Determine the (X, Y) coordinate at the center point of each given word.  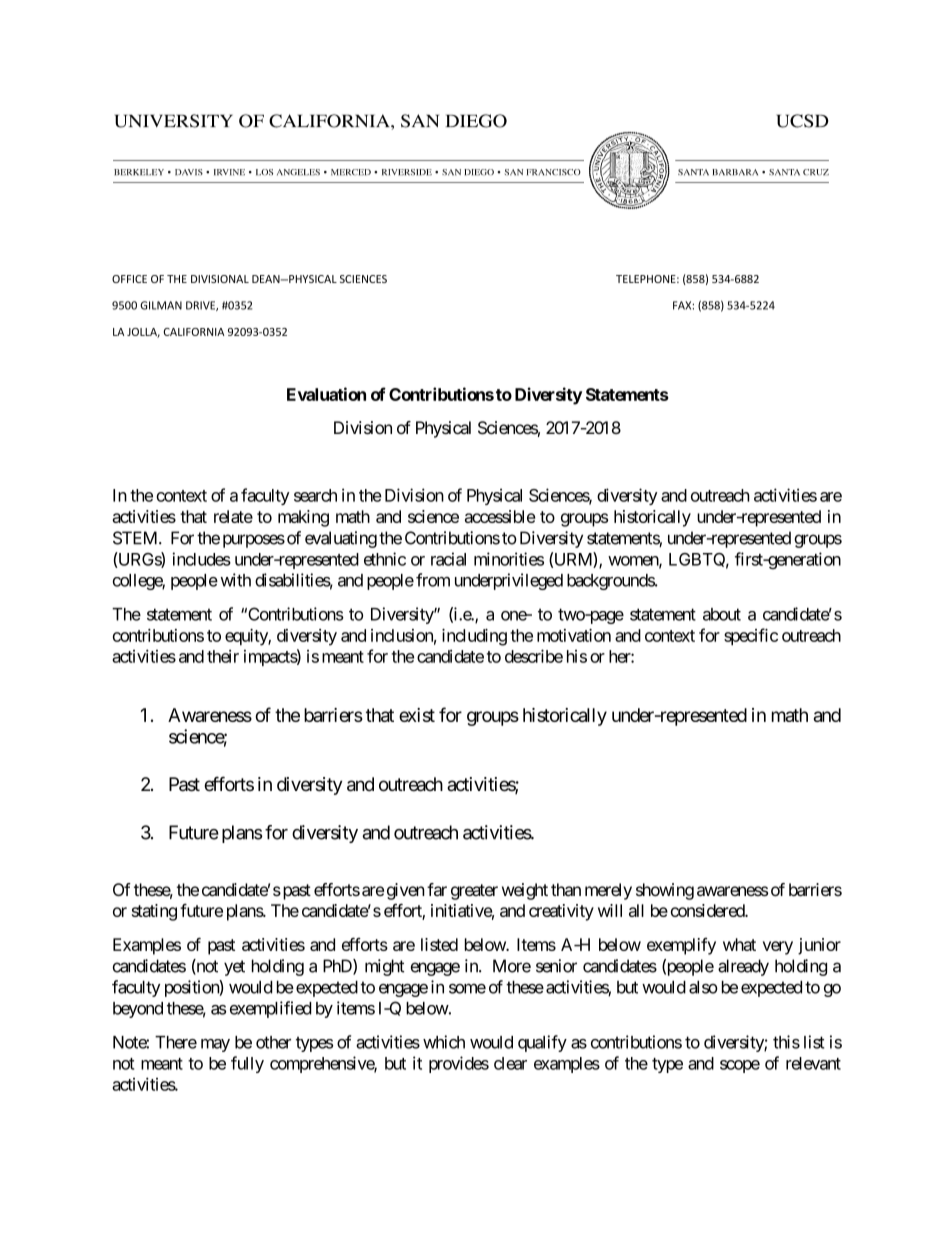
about (722, 614)
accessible (500, 516)
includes (201, 559)
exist (417, 715)
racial (448, 559)
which (444, 1042)
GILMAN (161, 305)
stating (154, 912)
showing (665, 891)
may (215, 1045)
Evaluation (326, 394)
